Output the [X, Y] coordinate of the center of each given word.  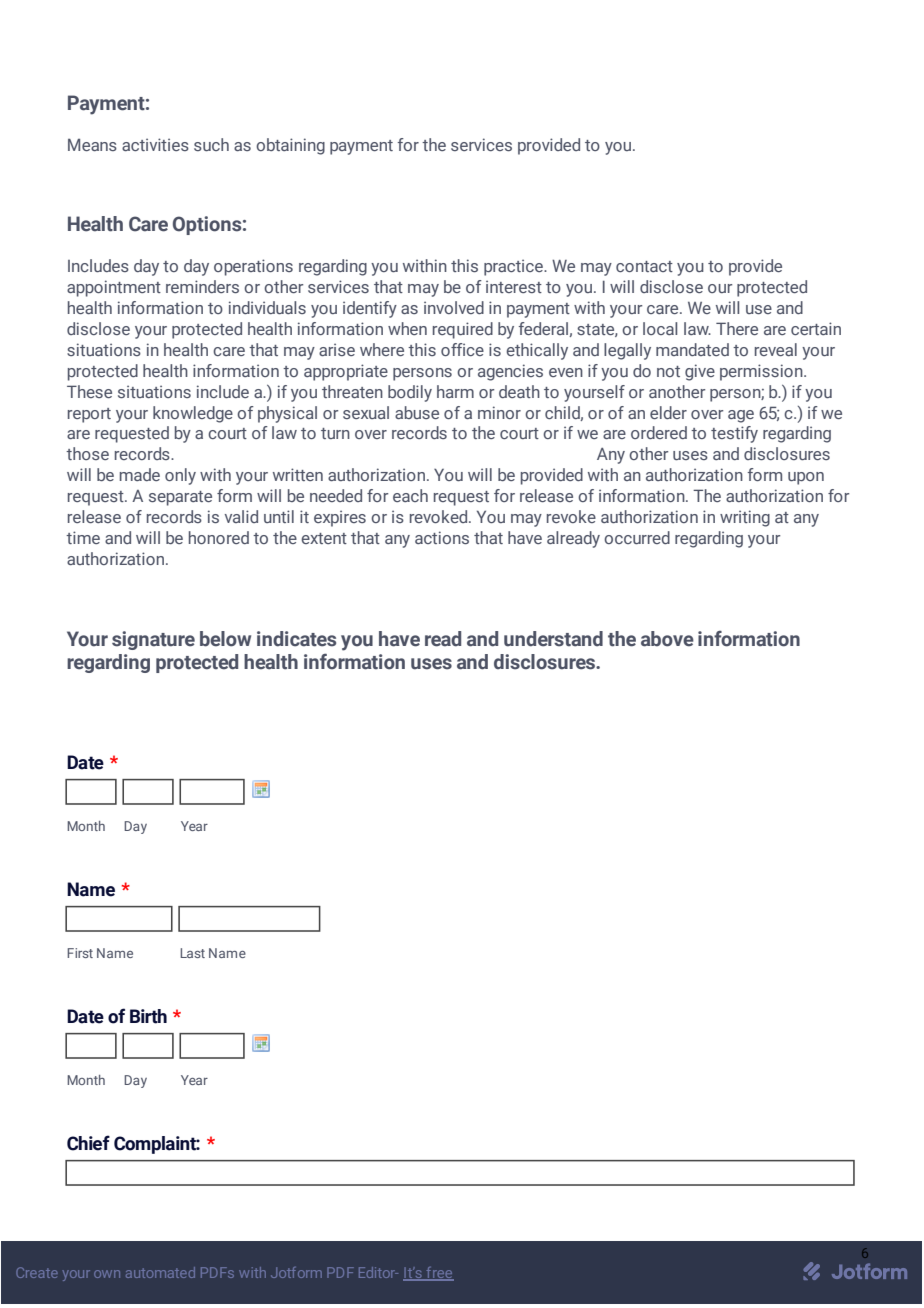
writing [745, 518]
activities [155, 144]
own [107, 1274]
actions [442, 537]
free [439, 1274]
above [667, 639]
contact [644, 266]
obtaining [290, 146]
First [80, 953]
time [83, 537]
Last [192, 953]
